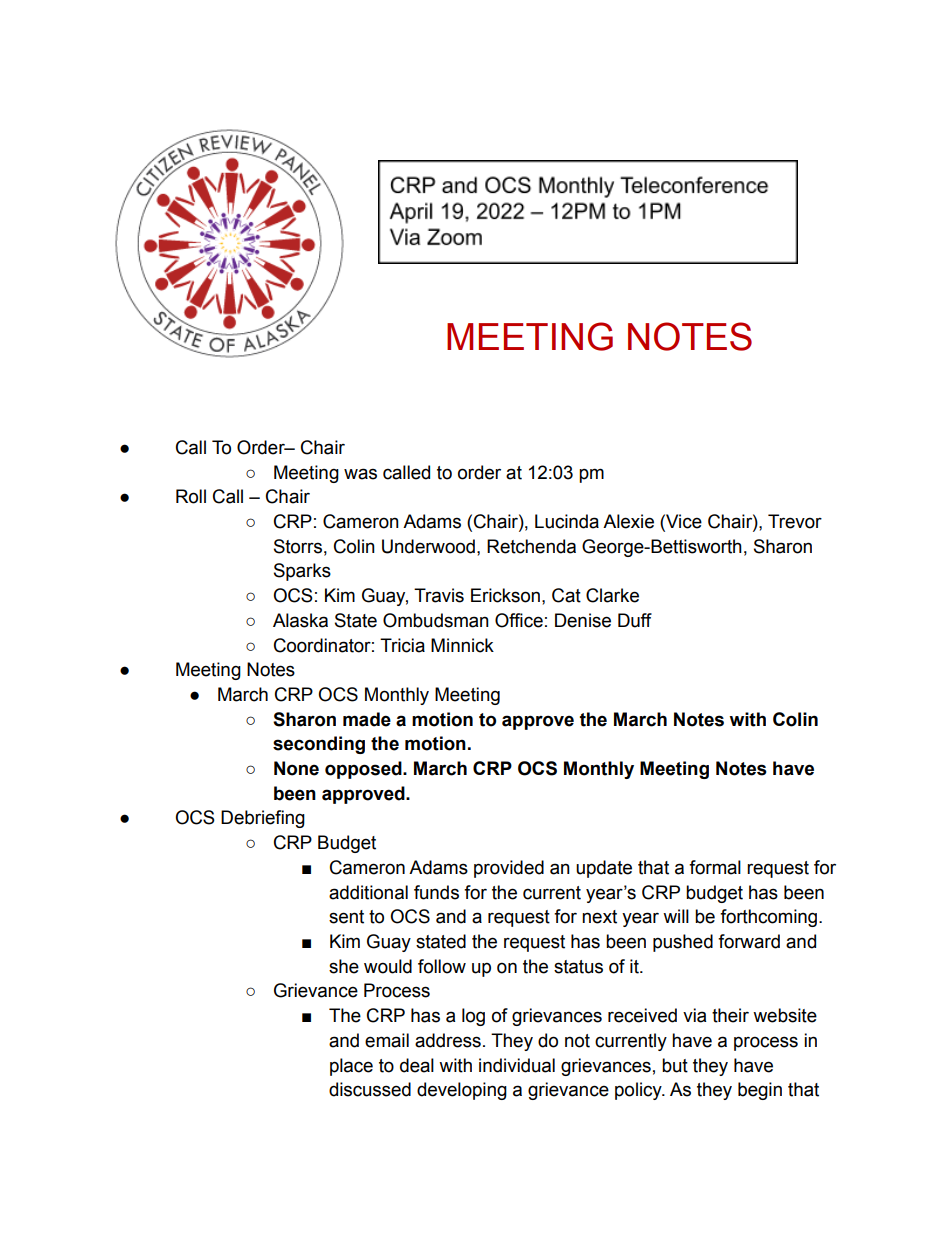 This image has width=952, height=1233. Describe the element at coordinates (715, 867) in the image. I see `formal` at that location.
